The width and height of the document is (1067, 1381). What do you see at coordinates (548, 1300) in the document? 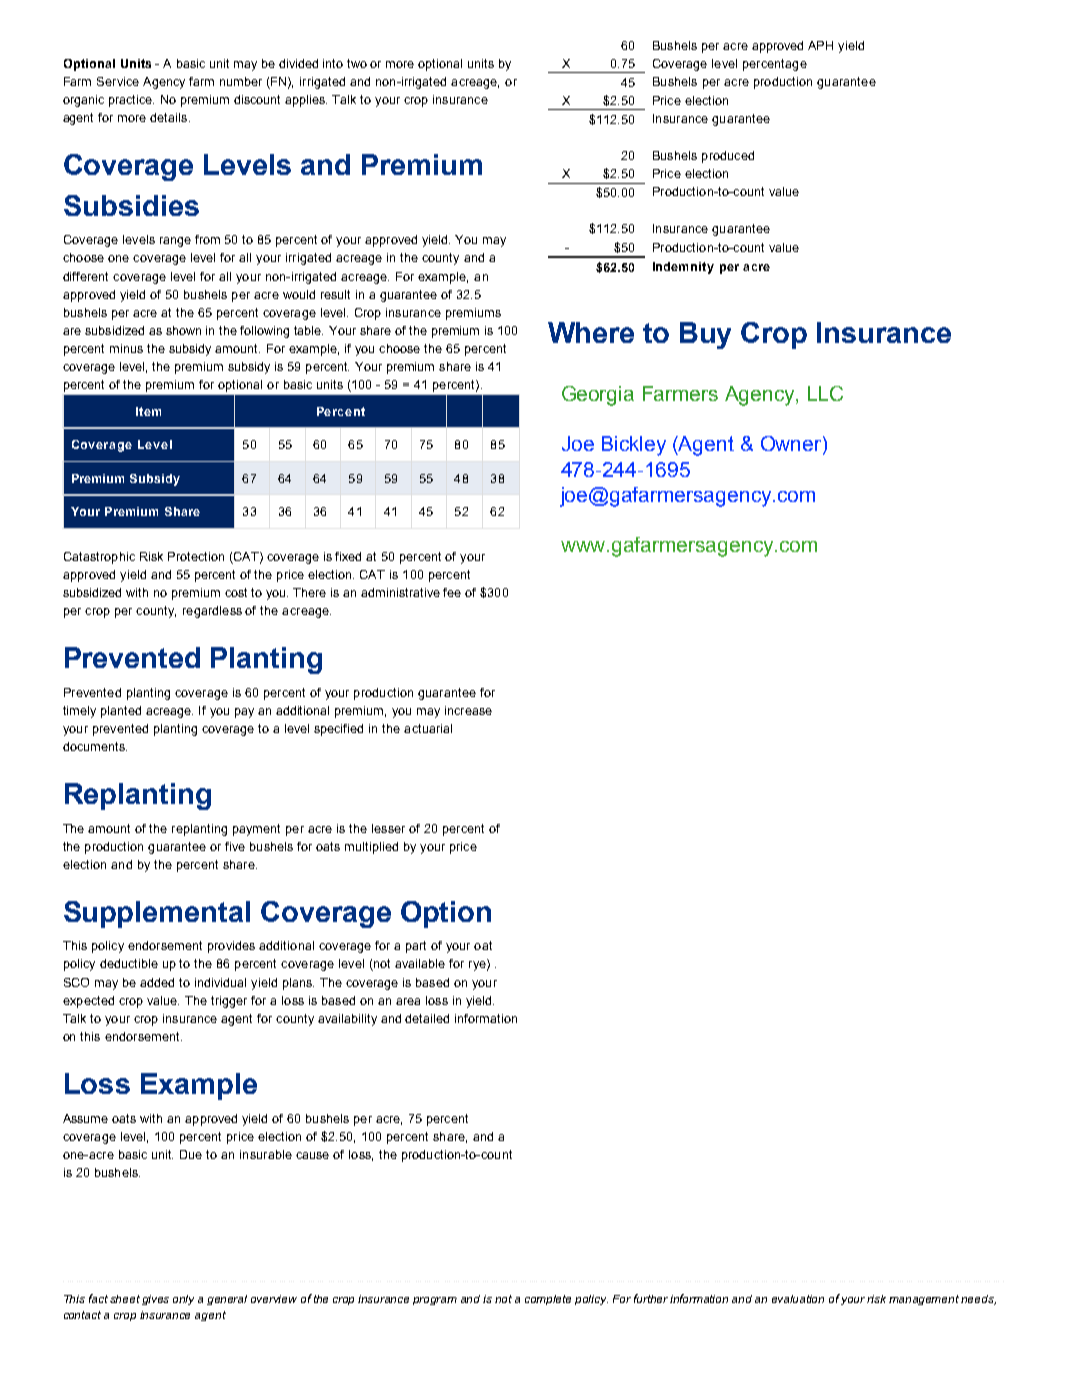
I see `complete` at bounding box center [548, 1300].
